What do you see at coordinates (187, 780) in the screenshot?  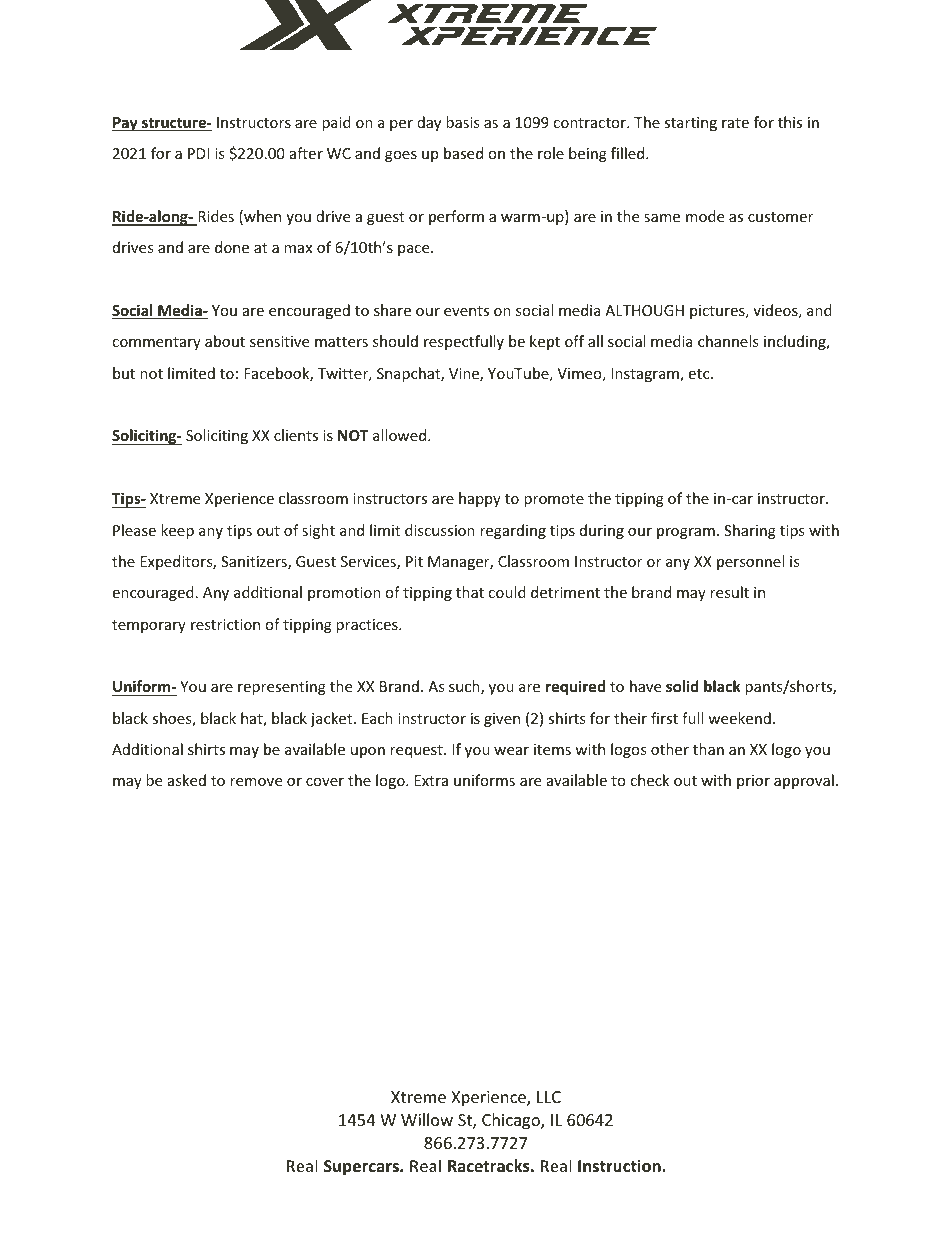 I see `asked` at bounding box center [187, 780].
